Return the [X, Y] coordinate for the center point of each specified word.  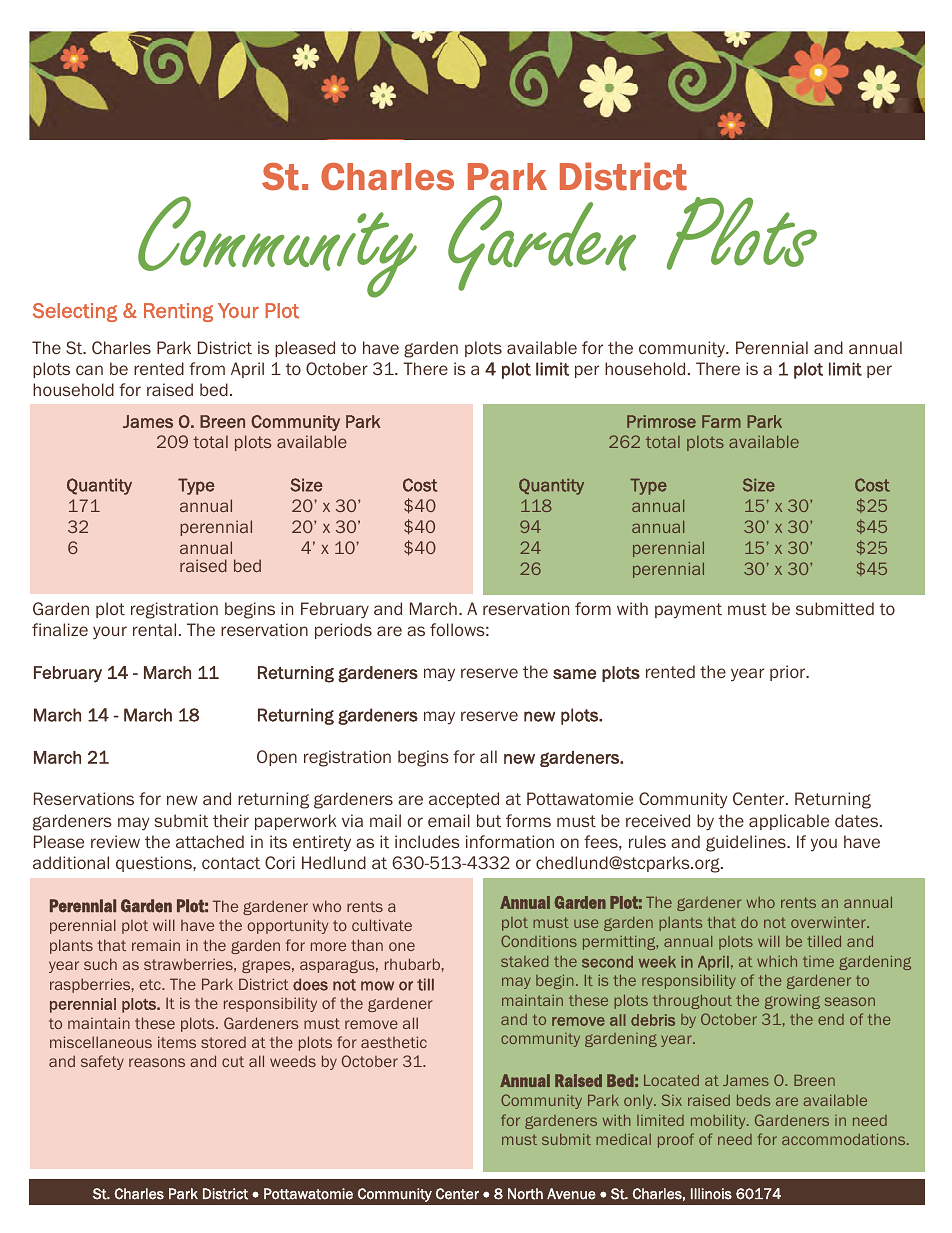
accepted [464, 800]
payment [688, 610]
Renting [178, 312]
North [525, 1194]
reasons [157, 1062]
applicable [789, 822]
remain [156, 945]
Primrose [661, 421]
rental [154, 629]
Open [277, 758]
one [402, 946]
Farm [721, 421]
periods [343, 631]
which [777, 961]
